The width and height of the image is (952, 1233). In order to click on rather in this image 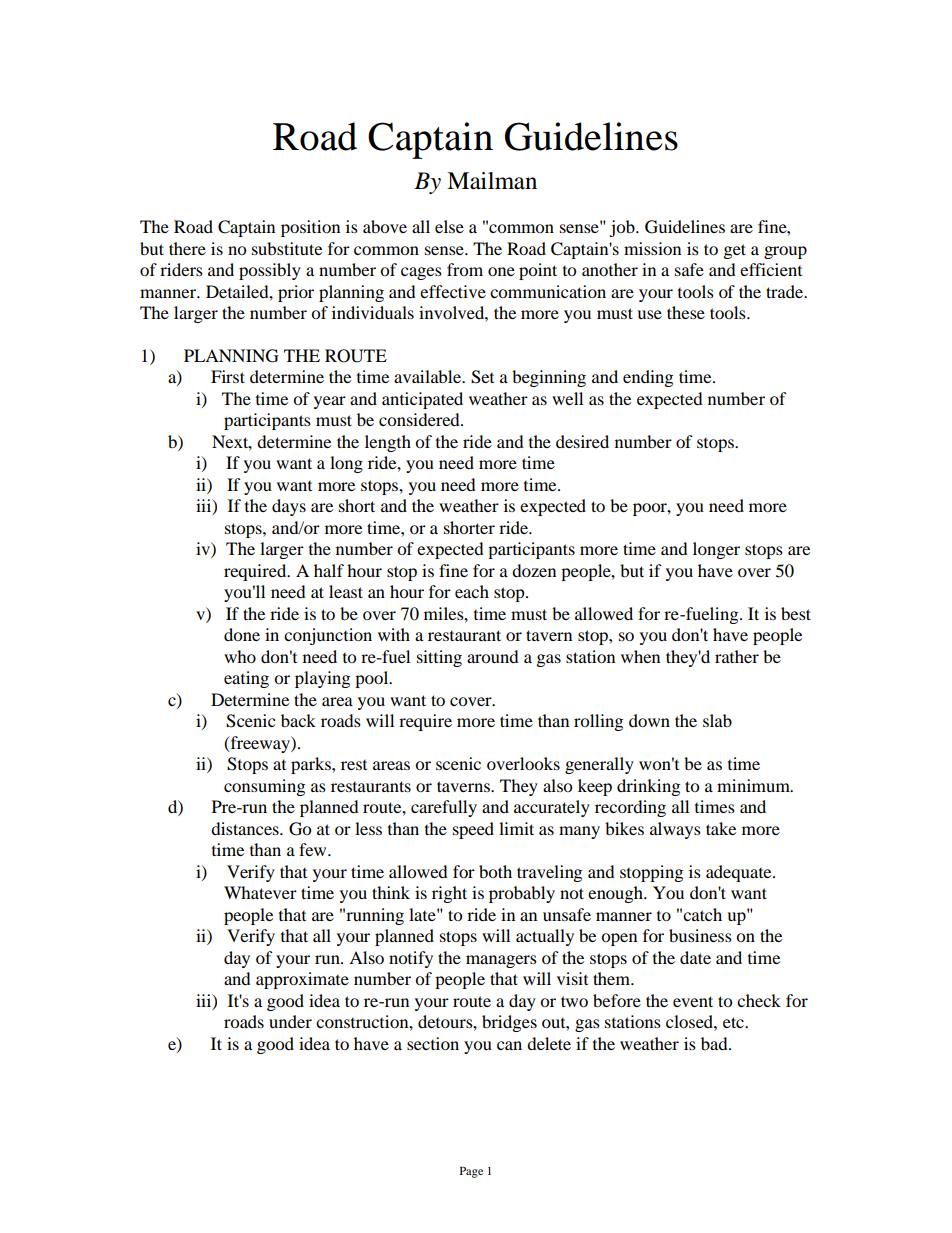, I will do `click(737, 656)`.
